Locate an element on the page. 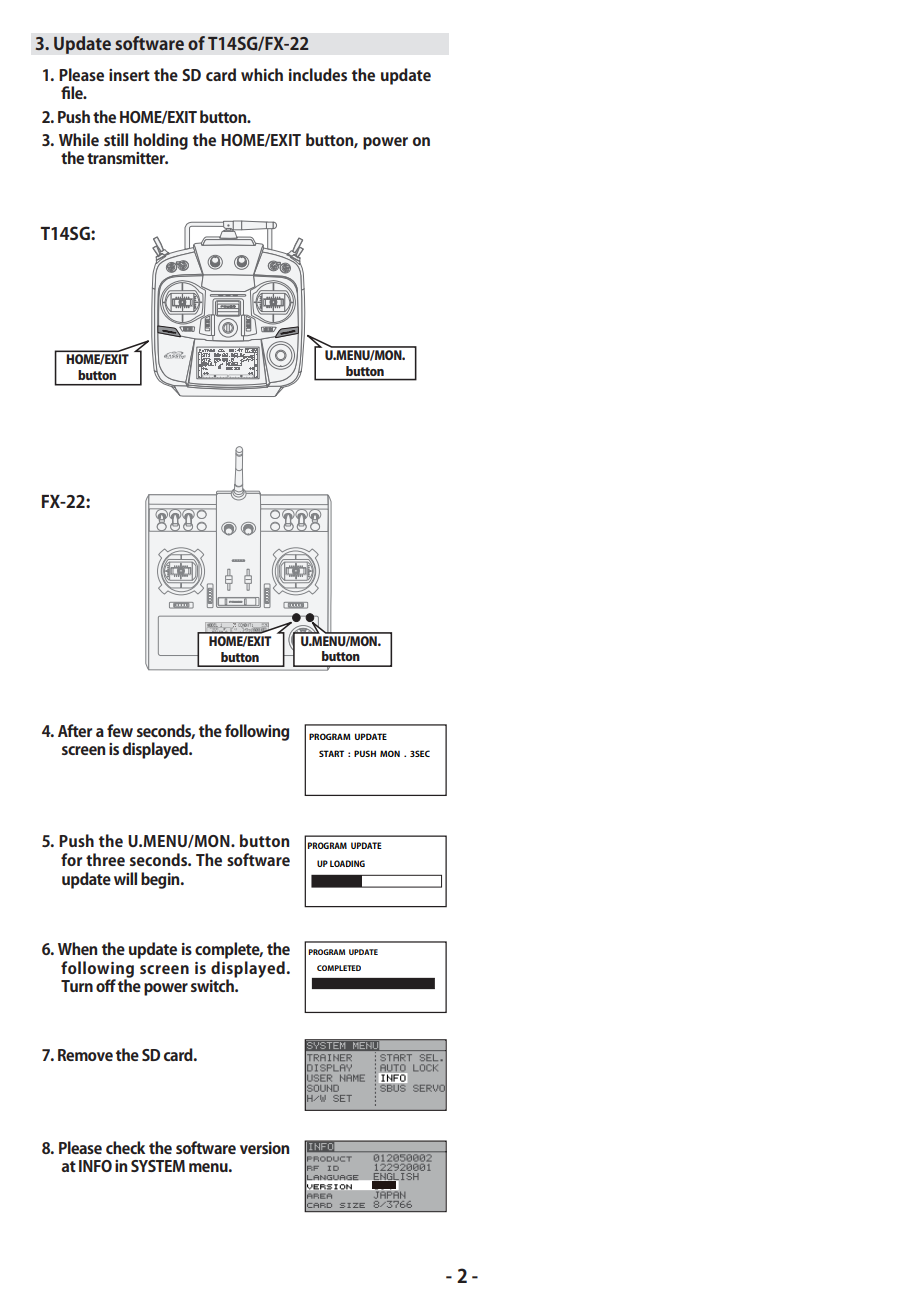 The height and width of the page is (1308, 924). LOADING is located at coordinates (347, 863).
